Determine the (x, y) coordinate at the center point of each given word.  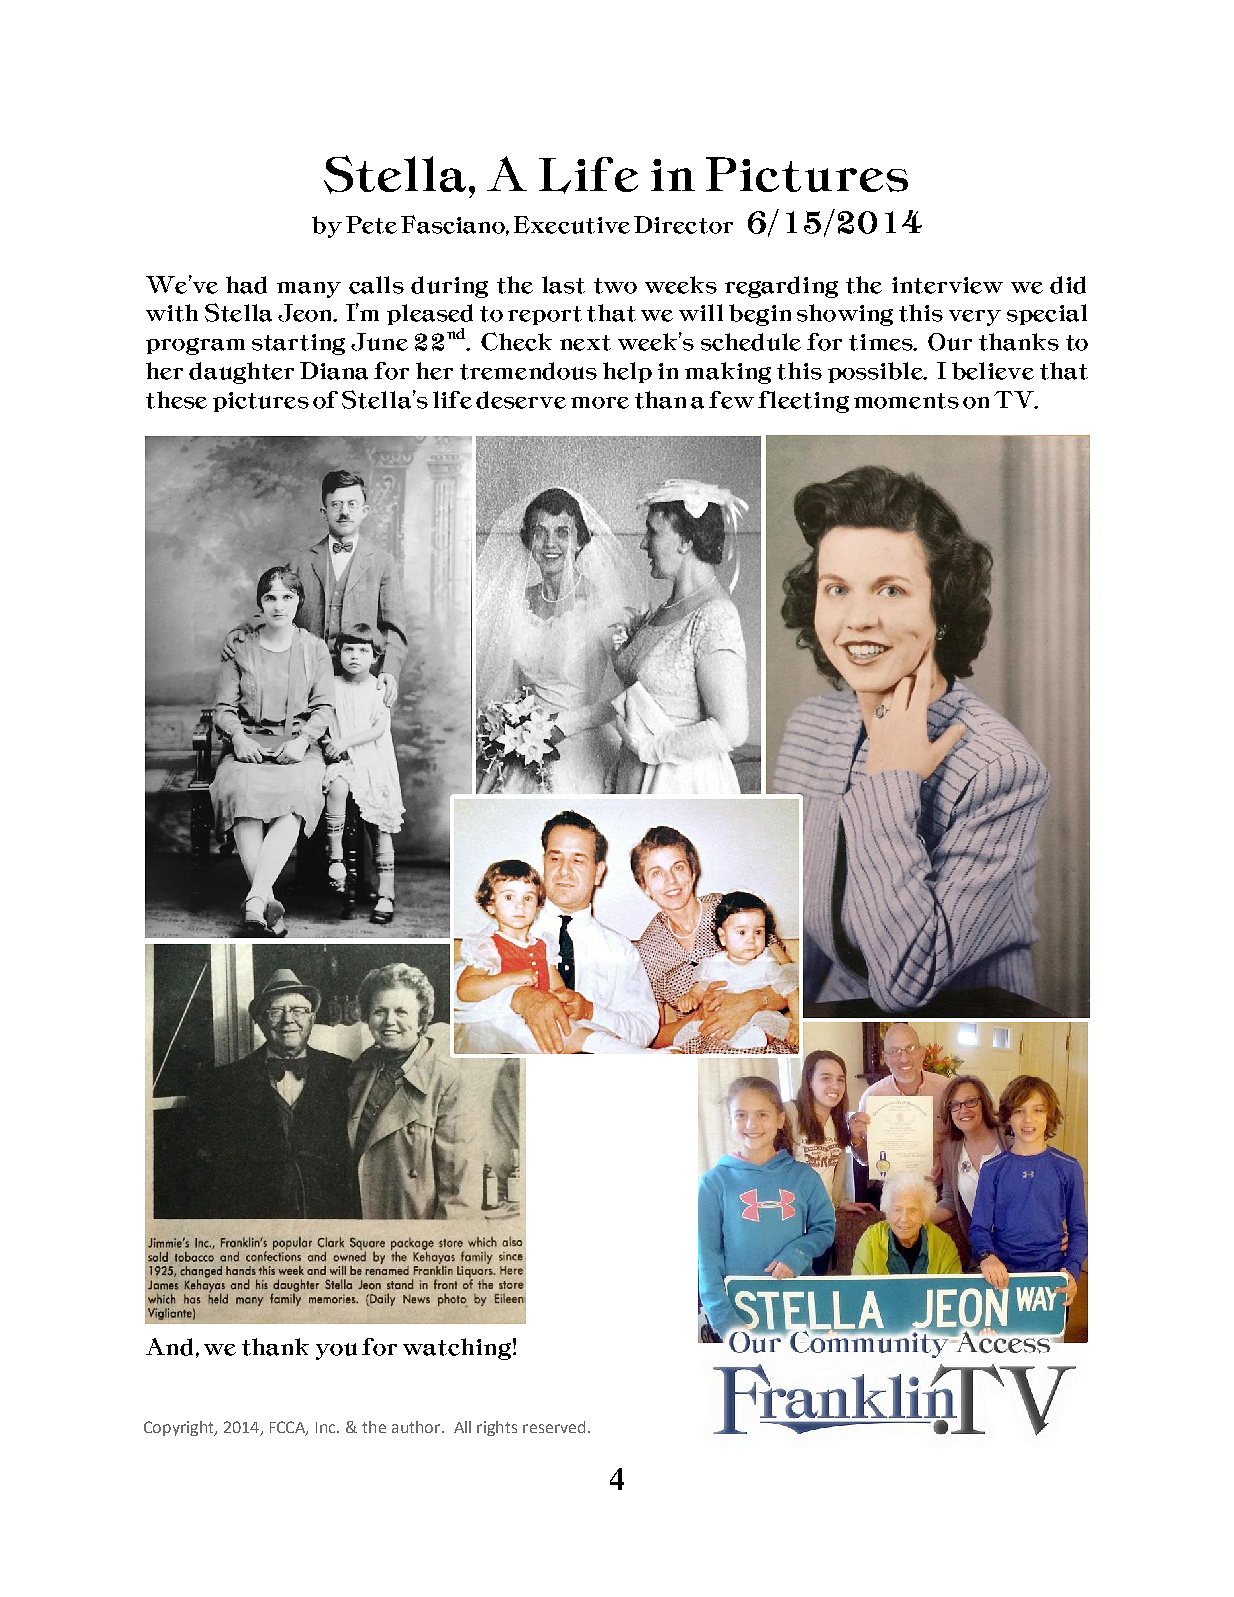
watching (457, 1349)
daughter (241, 373)
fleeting (803, 402)
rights (497, 1428)
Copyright (180, 1428)
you (336, 1351)
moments (906, 401)
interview (947, 285)
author (417, 1427)
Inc (327, 1427)
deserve (521, 400)
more (600, 403)
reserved (554, 1427)
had (246, 285)
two (615, 286)
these (176, 400)
